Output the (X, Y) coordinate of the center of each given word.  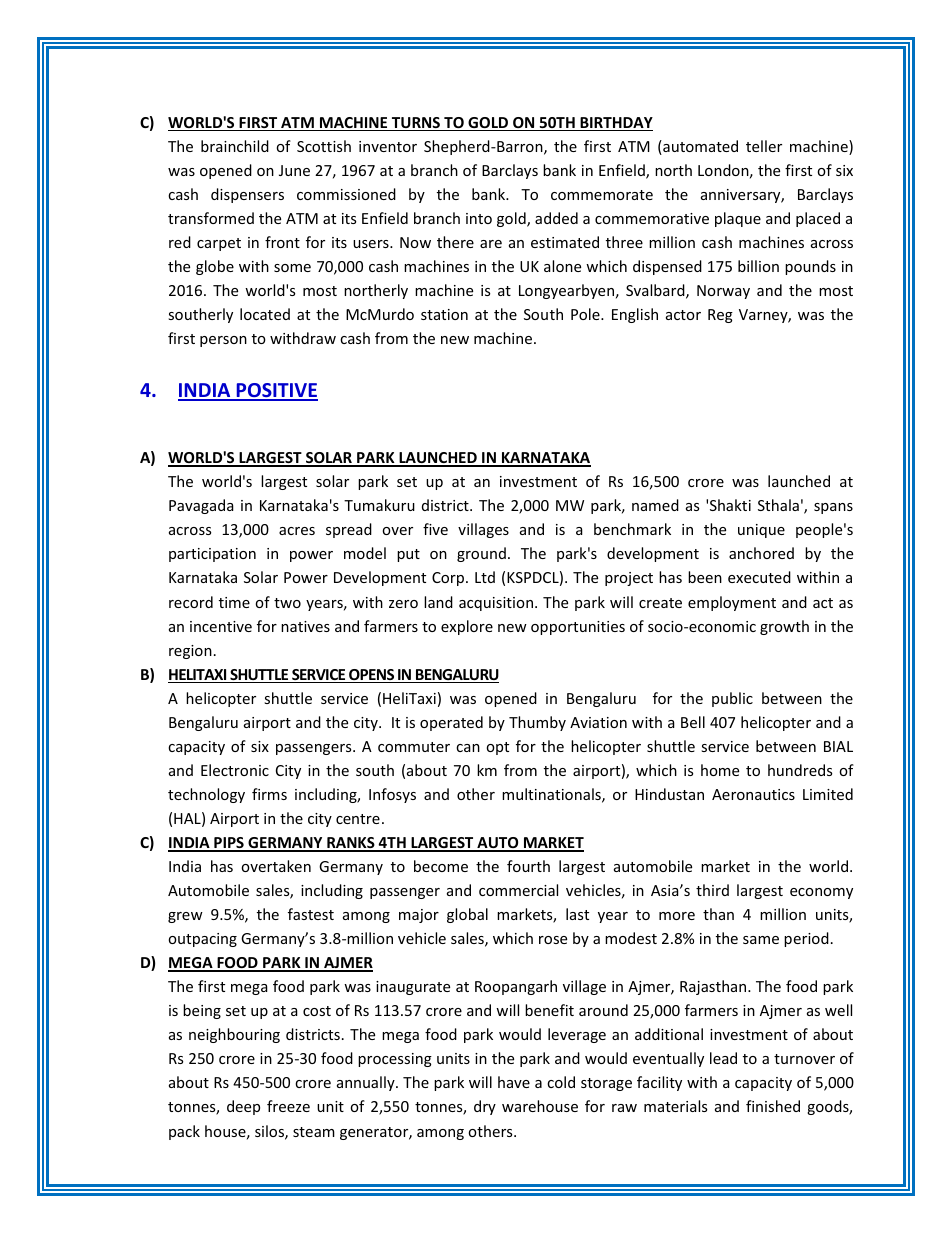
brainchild (235, 146)
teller (764, 146)
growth (784, 627)
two (287, 603)
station (444, 314)
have (514, 1082)
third (712, 890)
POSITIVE (276, 391)
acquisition (497, 604)
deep (243, 1107)
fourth (528, 866)
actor (683, 315)
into (479, 218)
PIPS (229, 844)
